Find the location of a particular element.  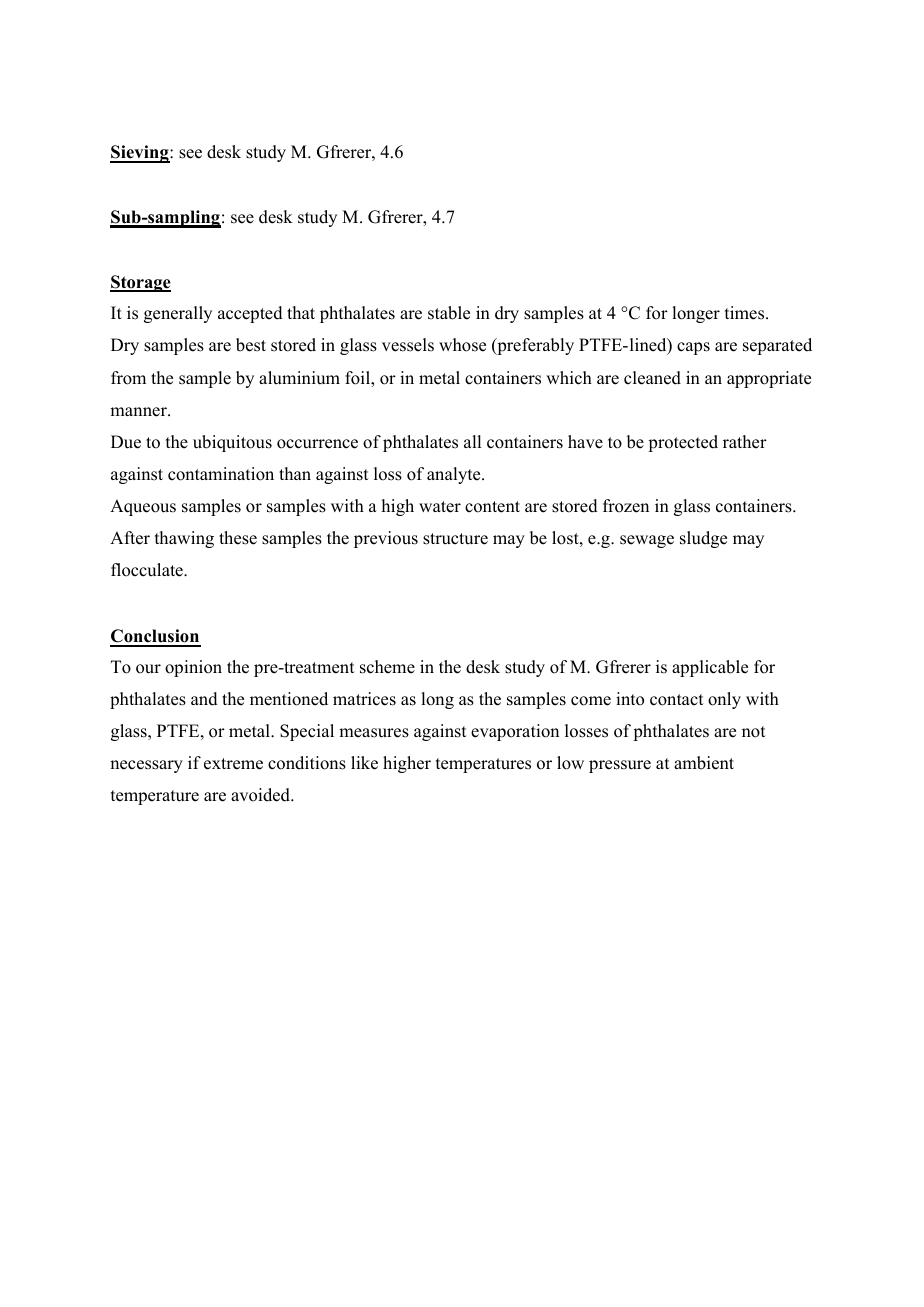

generally is located at coordinates (178, 314).
